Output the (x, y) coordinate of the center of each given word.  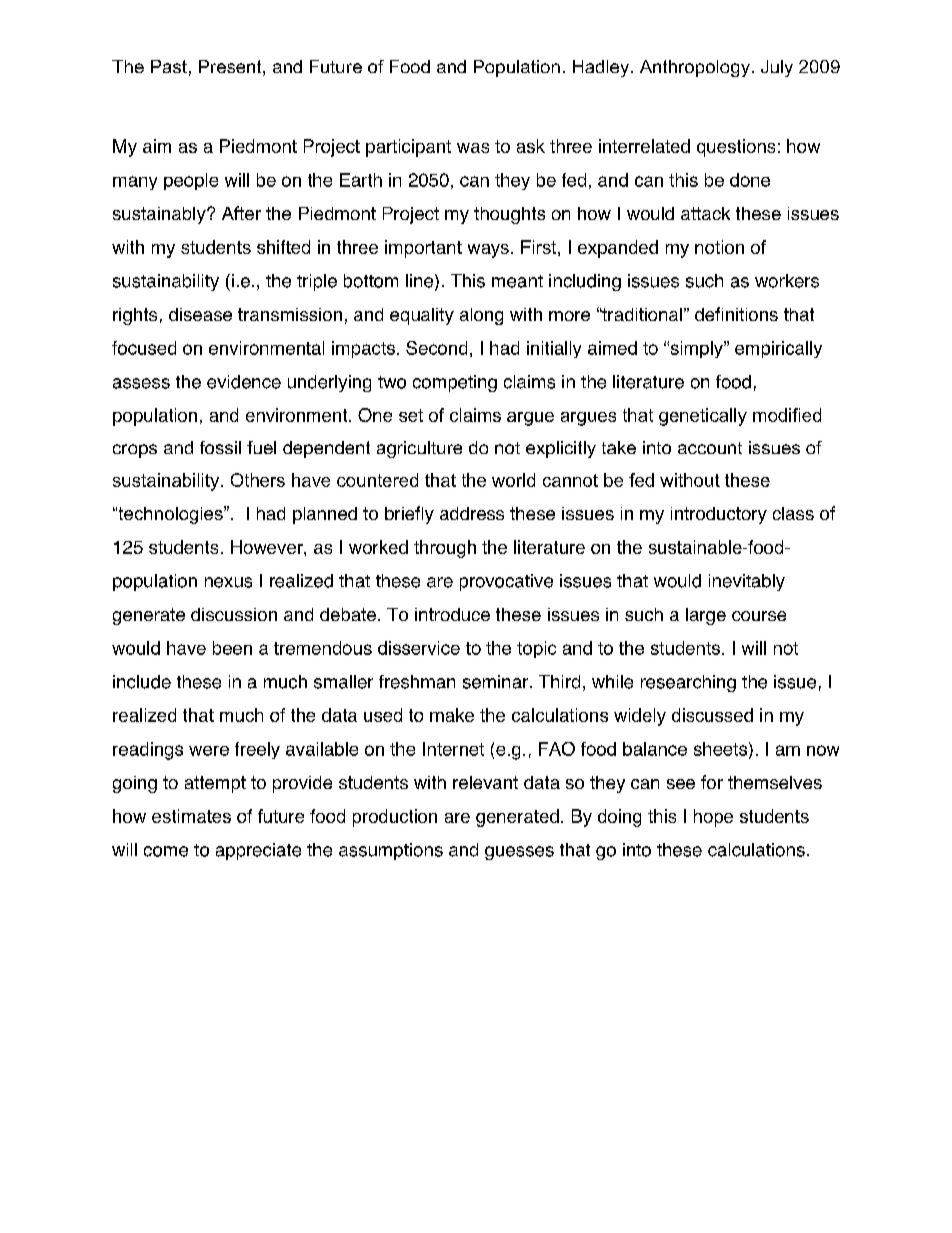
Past (169, 66)
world (513, 480)
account (710, 448)
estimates (191, 816)
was (473, 148)
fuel (261, 447)
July (777, 68)
